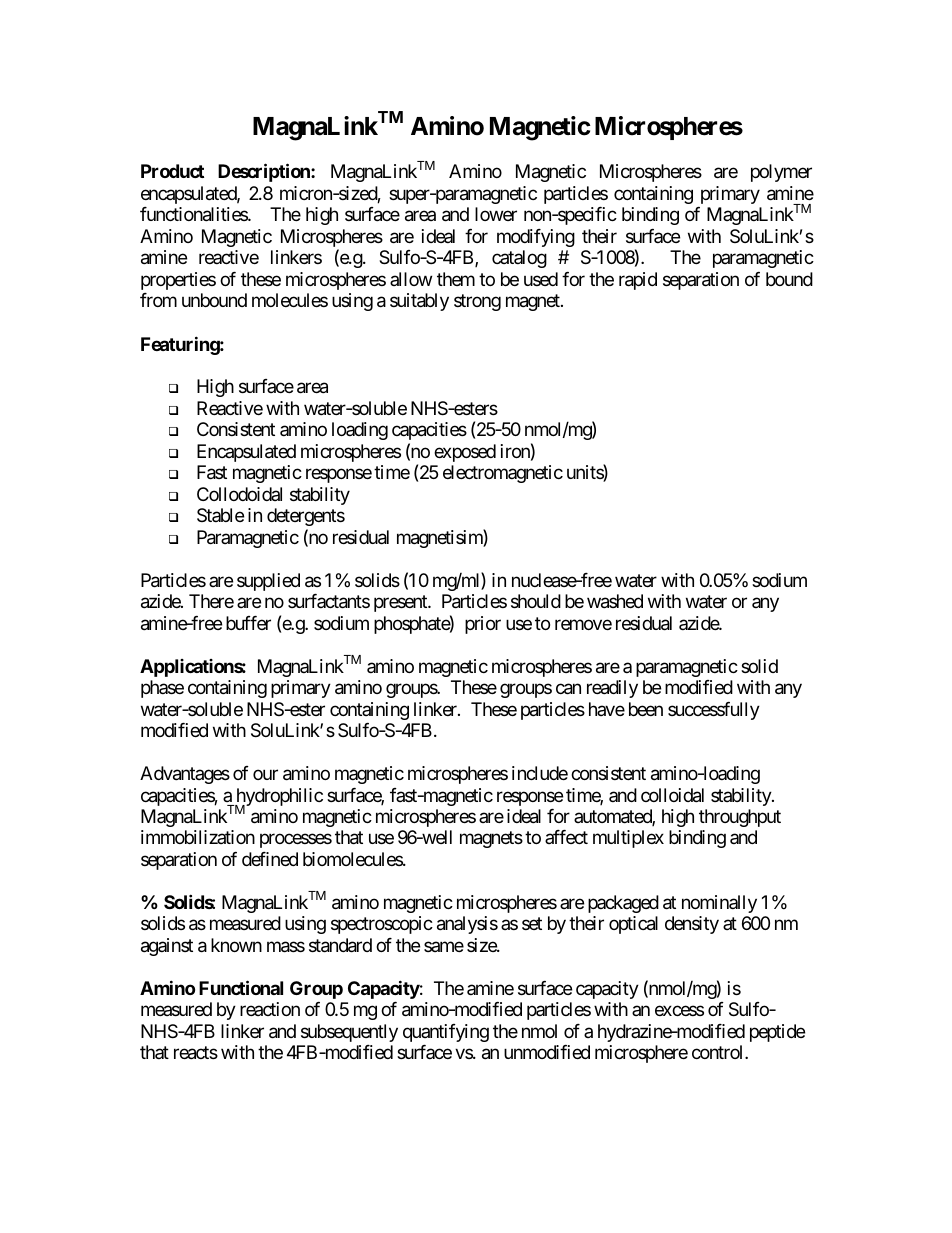 This screenshot has height=1233, width=952. I want to click on lower, so click(496, 214).
